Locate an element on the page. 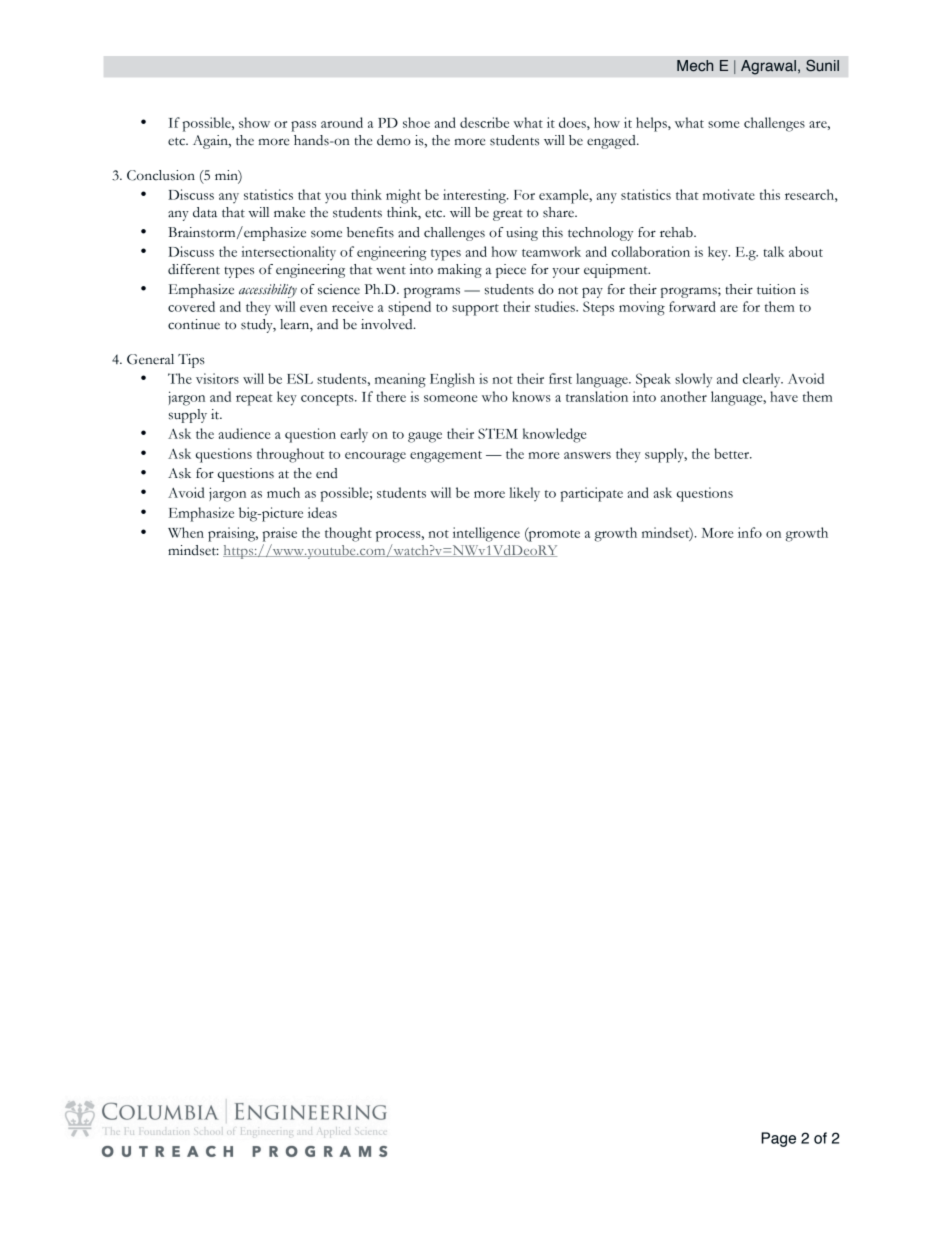 The image size is (952, 1233). When is located at coordinates (186, 532).
